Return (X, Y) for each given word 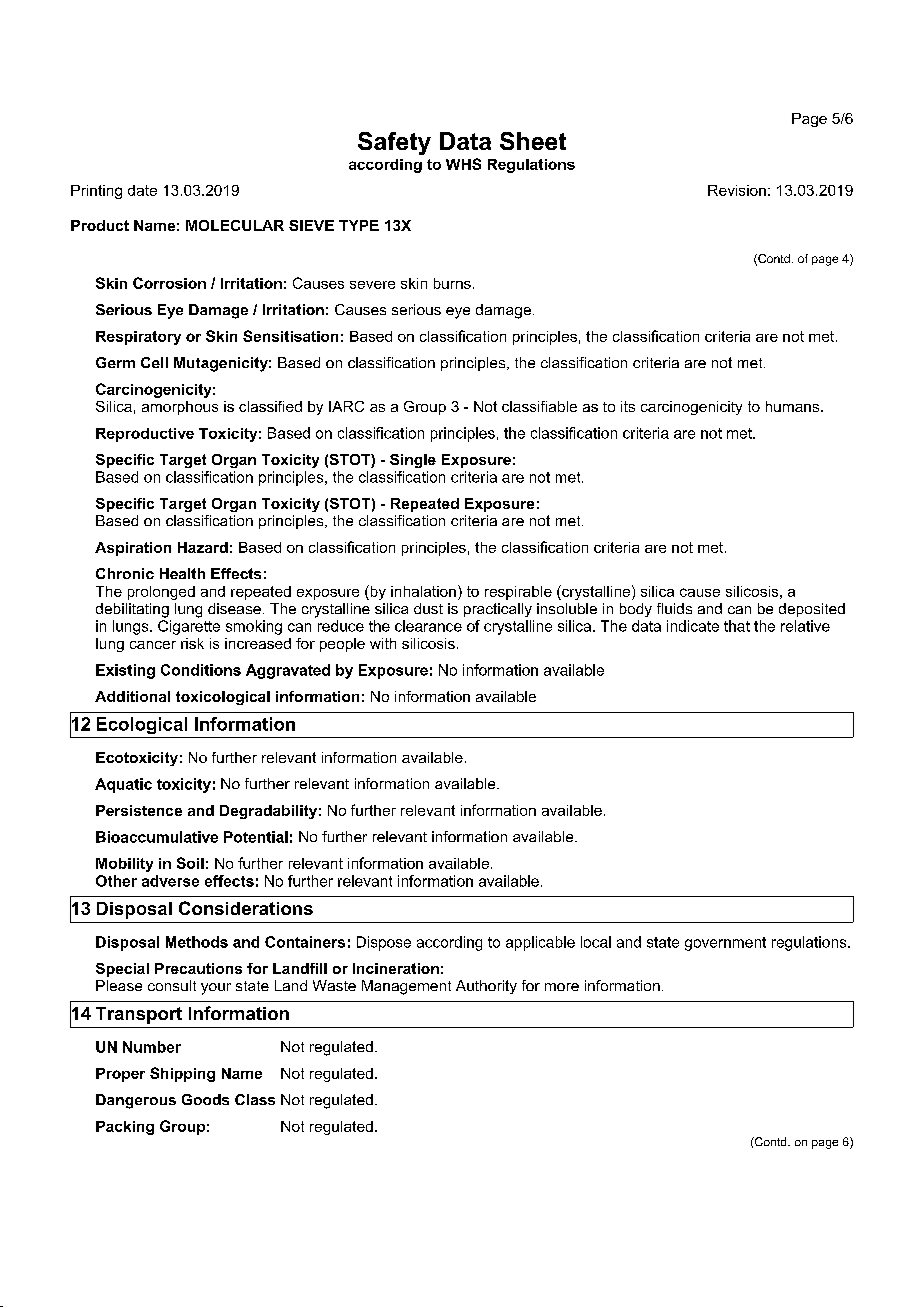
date (142, 190)
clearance (428, 626)
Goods (205, 1099)
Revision (737, 190)
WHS (463, 164)
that (737, 626)
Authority (486, 987)
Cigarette (189, 627)
